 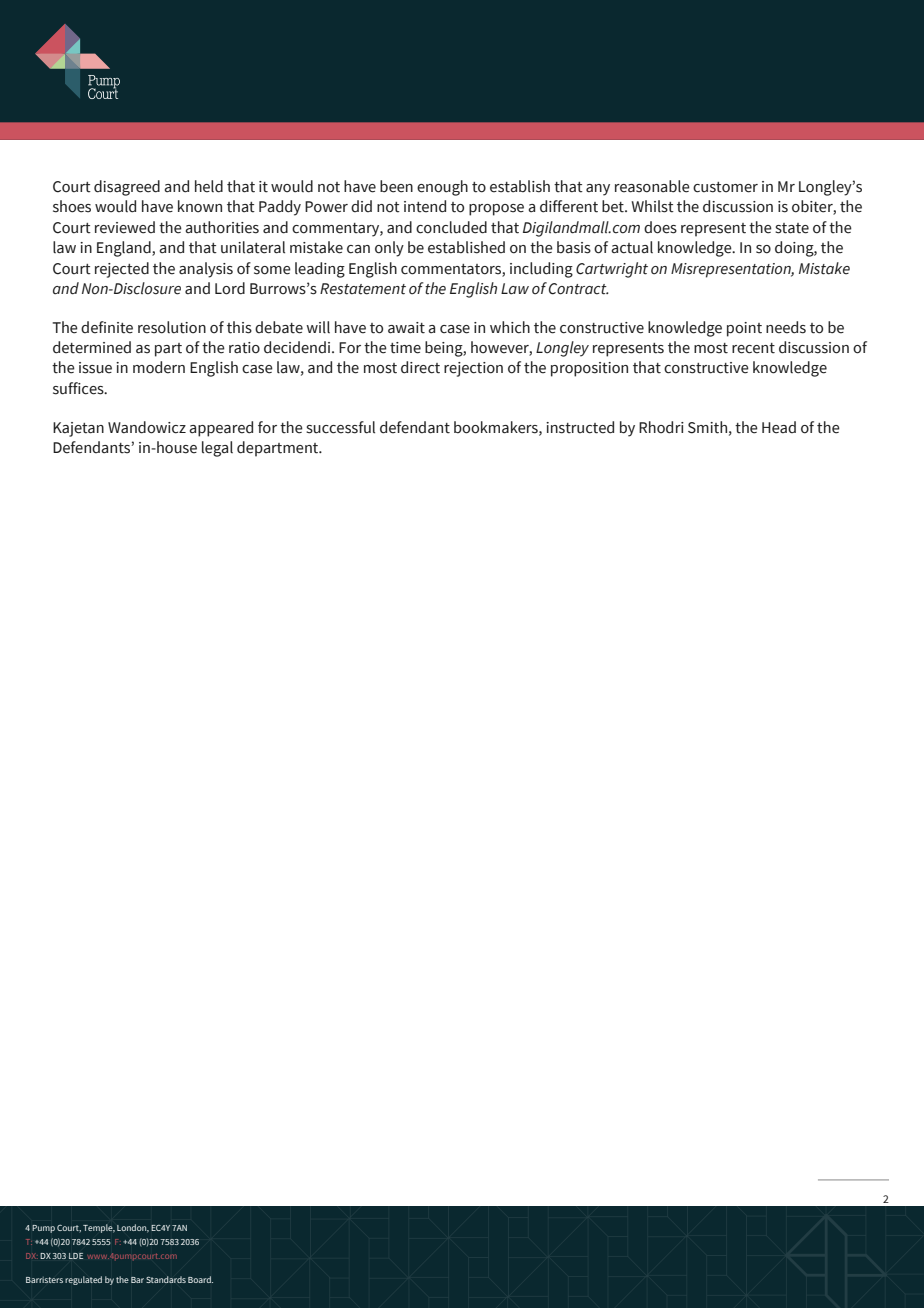 I want to click on proposition, so click(x=589, y=369).
